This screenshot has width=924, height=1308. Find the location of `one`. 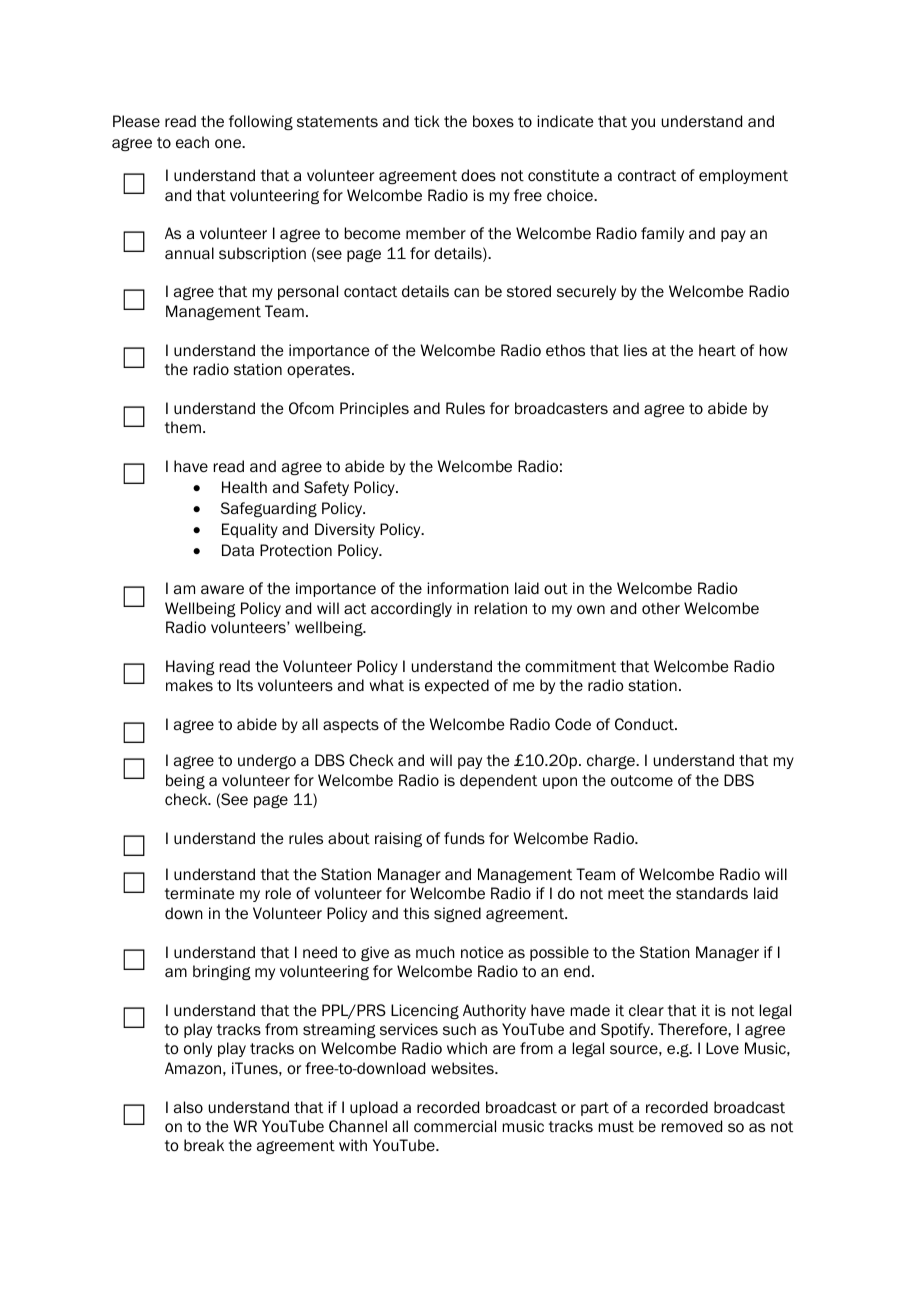

one is located at coordinates (229, 143).
